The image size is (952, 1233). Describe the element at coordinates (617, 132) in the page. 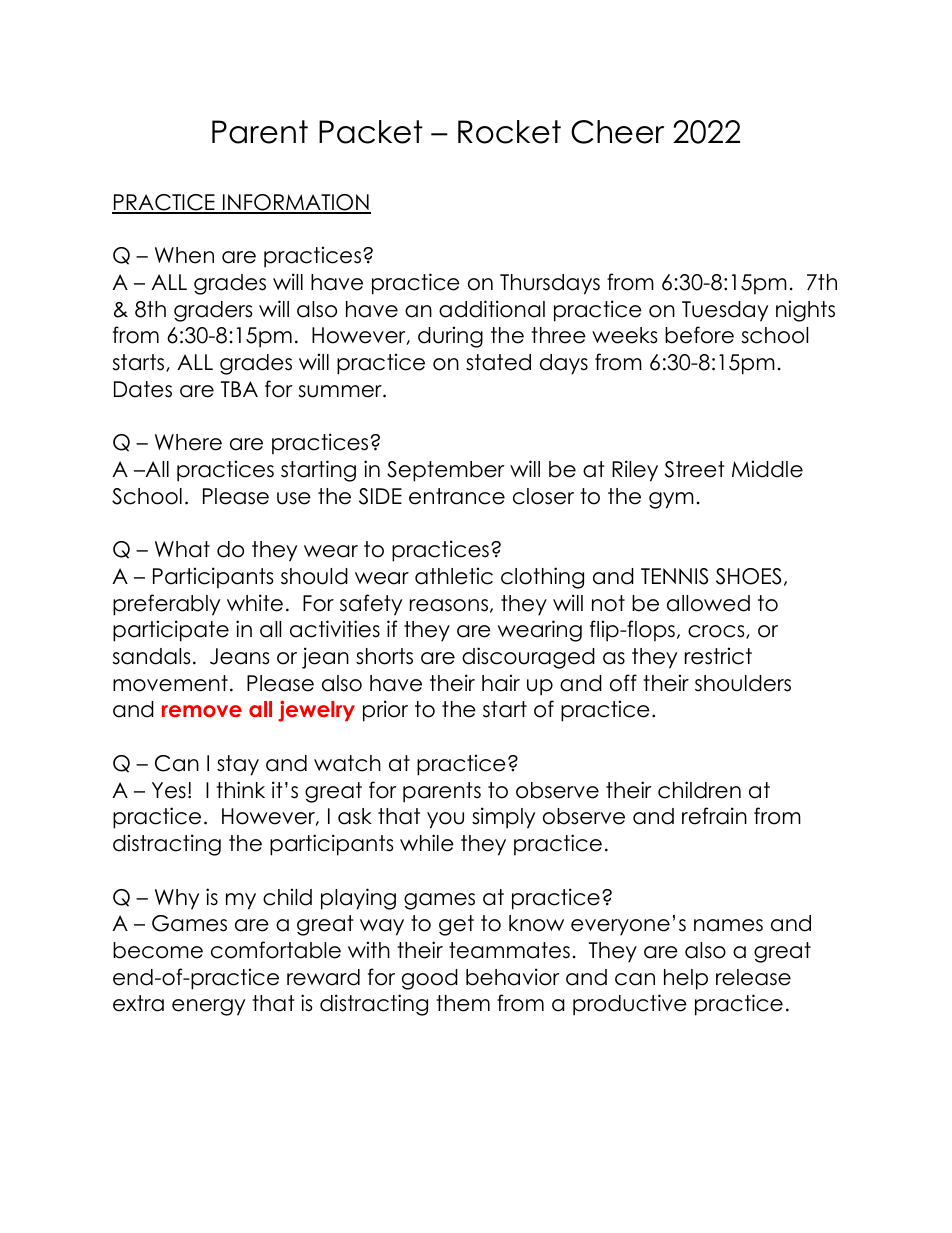

I see `Cheer` at that location.
